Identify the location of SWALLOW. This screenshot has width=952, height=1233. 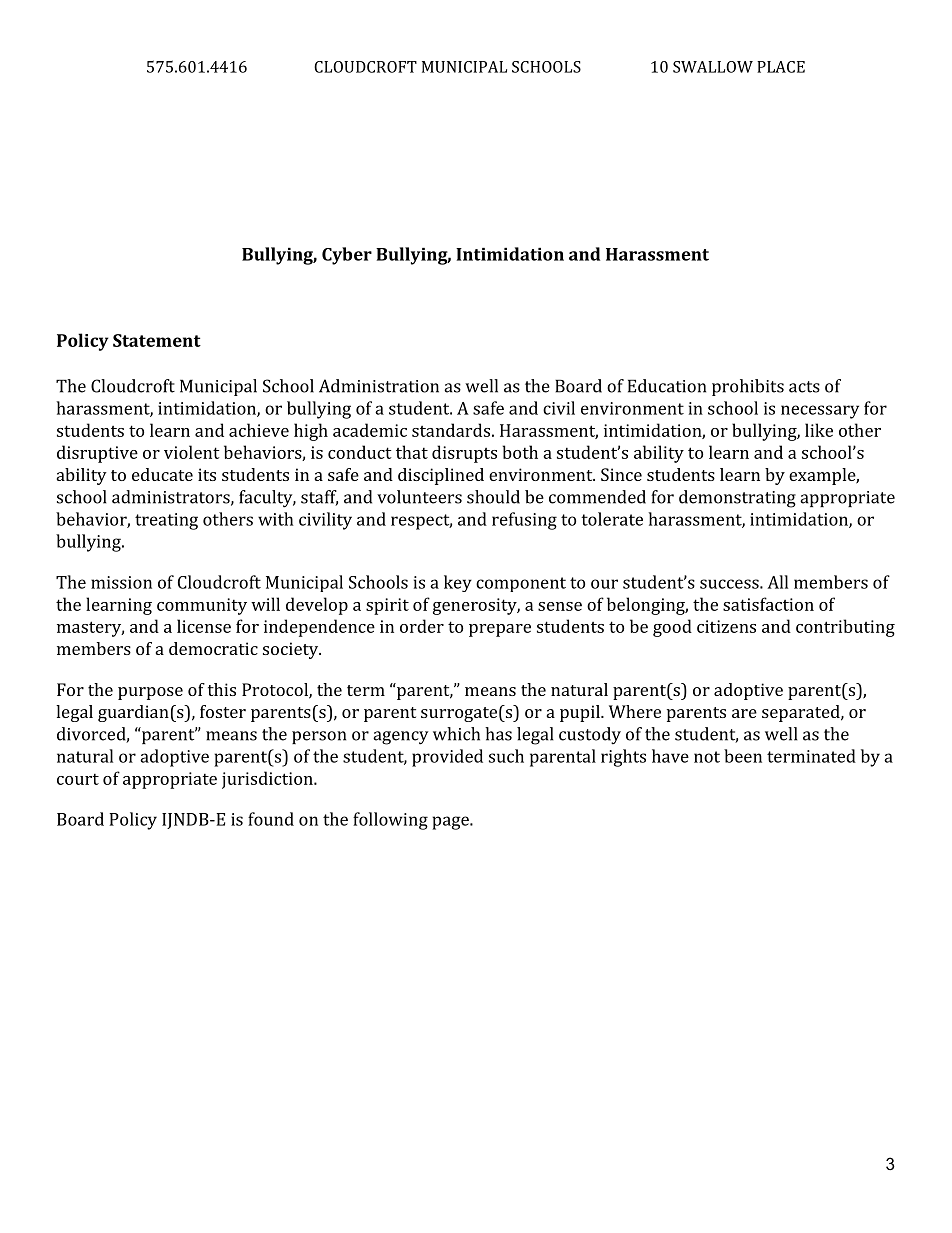
(713, 67).
